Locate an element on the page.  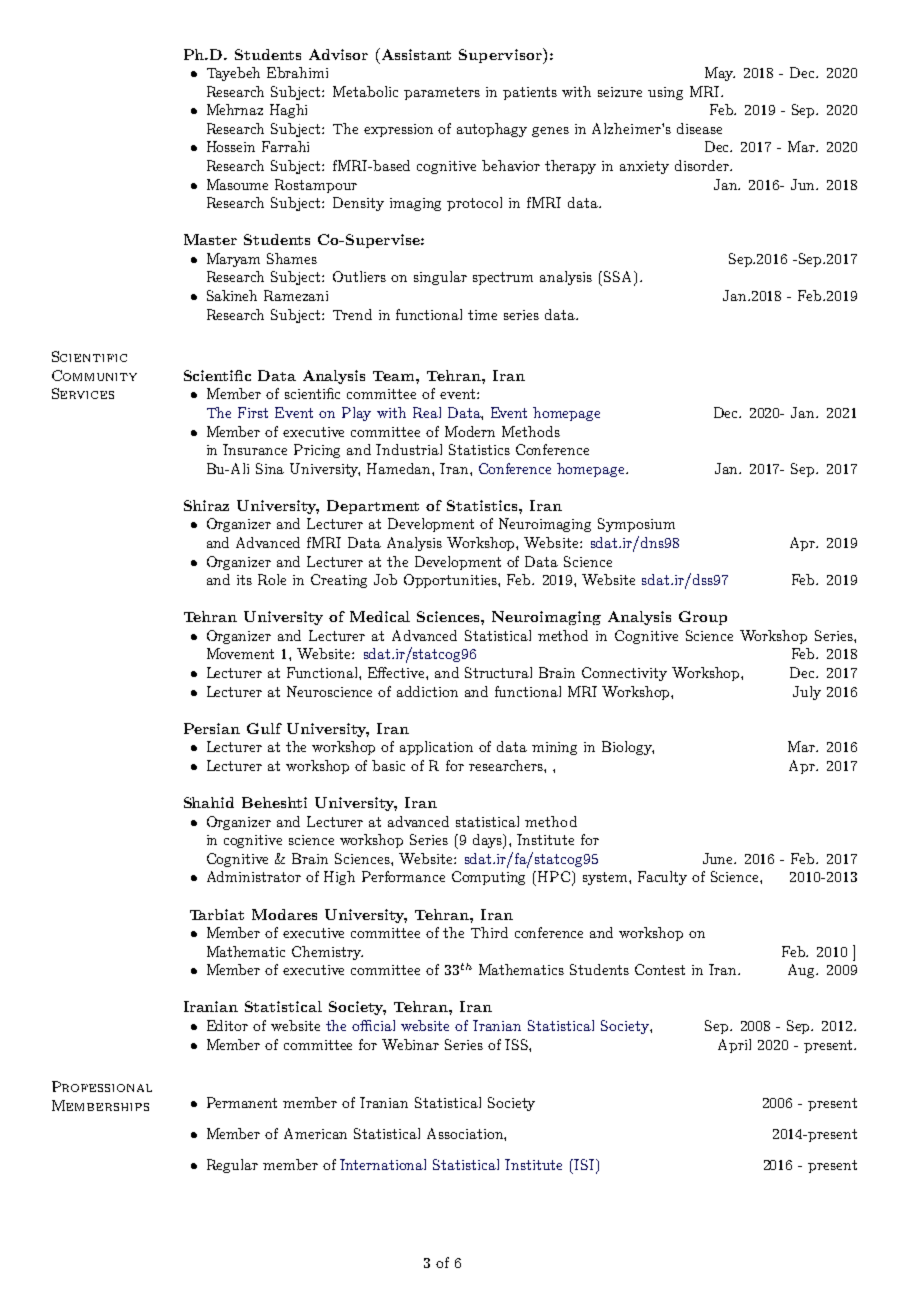
May is located at coordinates (720, 74).
